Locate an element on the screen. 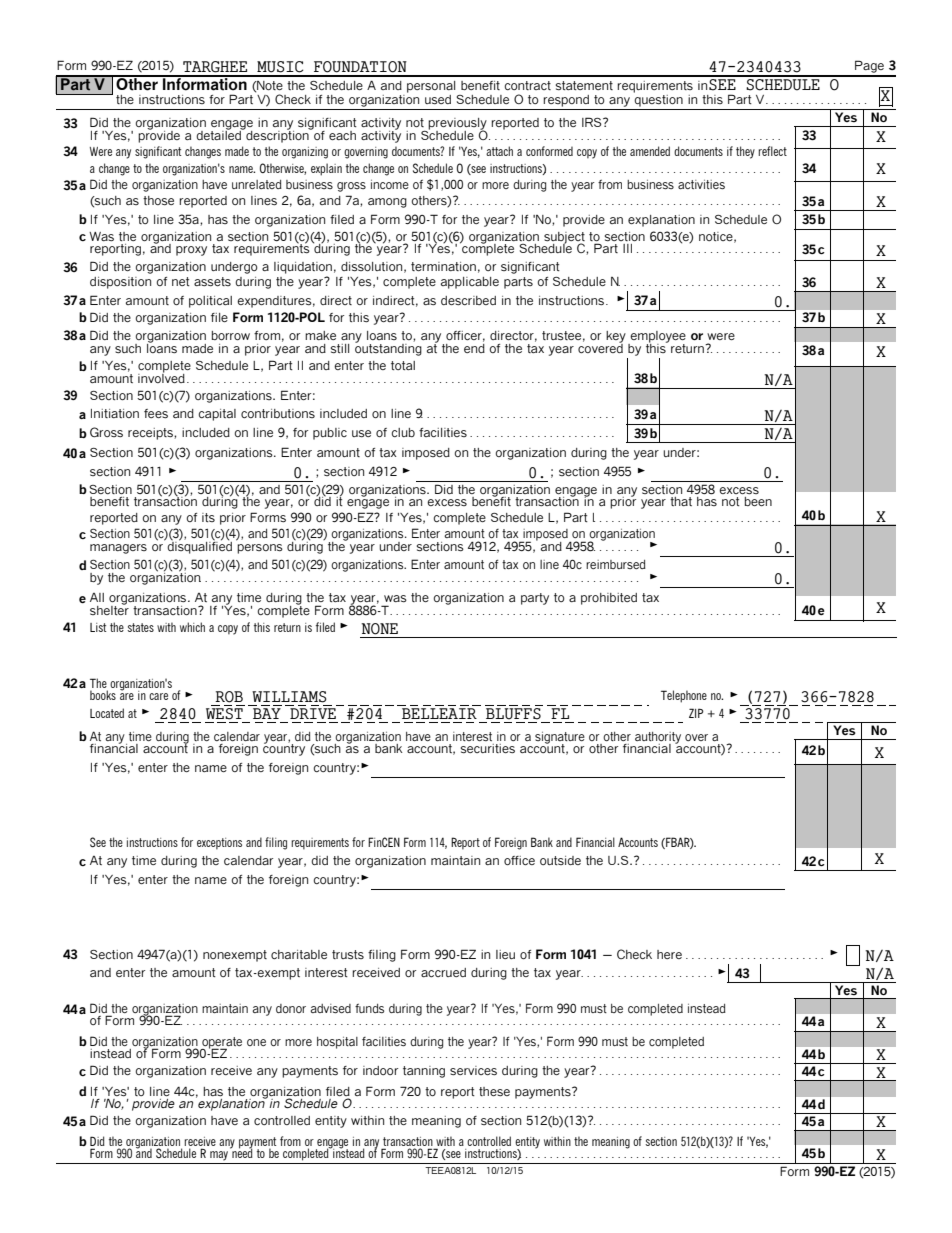 The image size is (952, 1233). operate is located at coordinates (221, 1044).
